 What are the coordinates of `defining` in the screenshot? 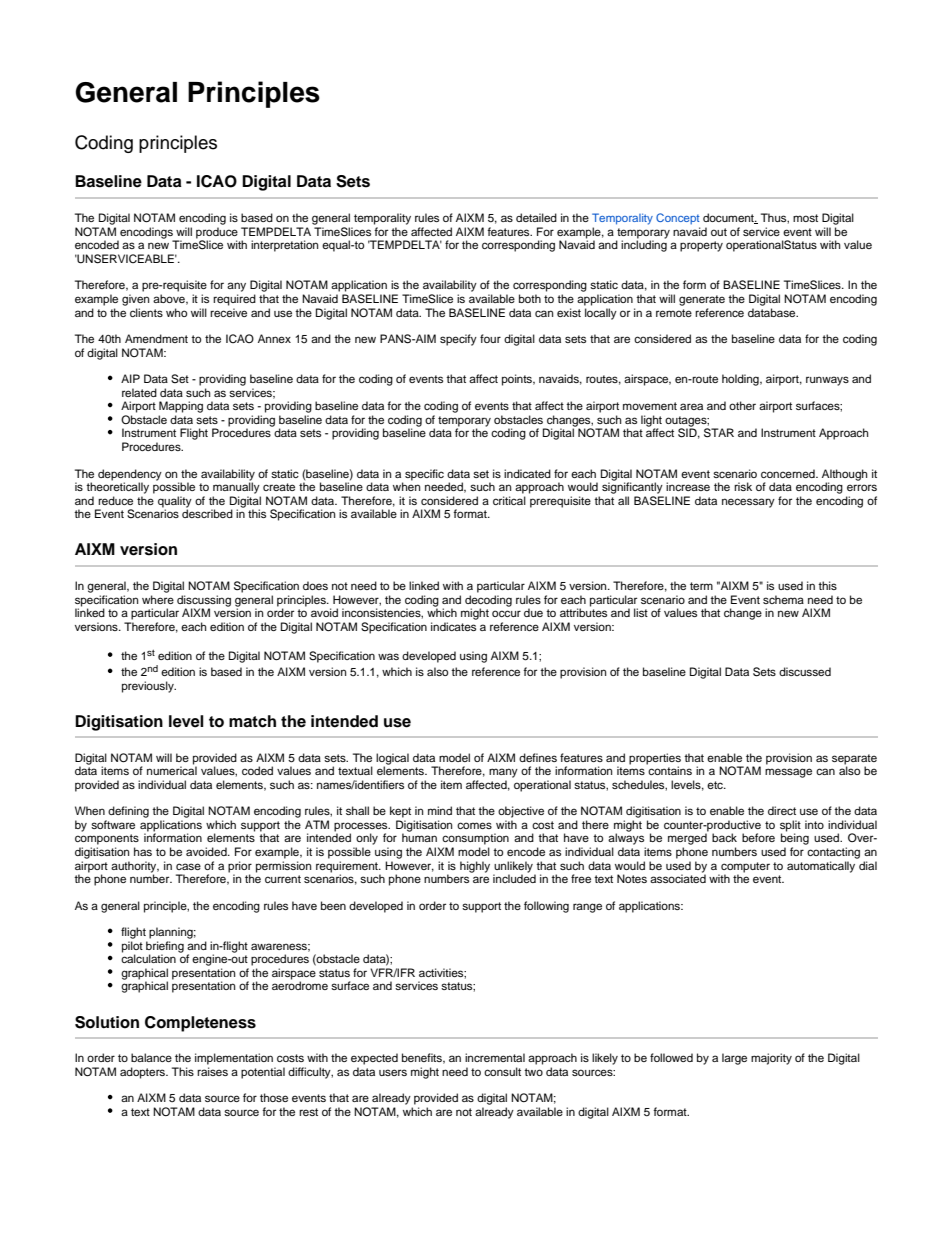 It's located at (128, 812).
